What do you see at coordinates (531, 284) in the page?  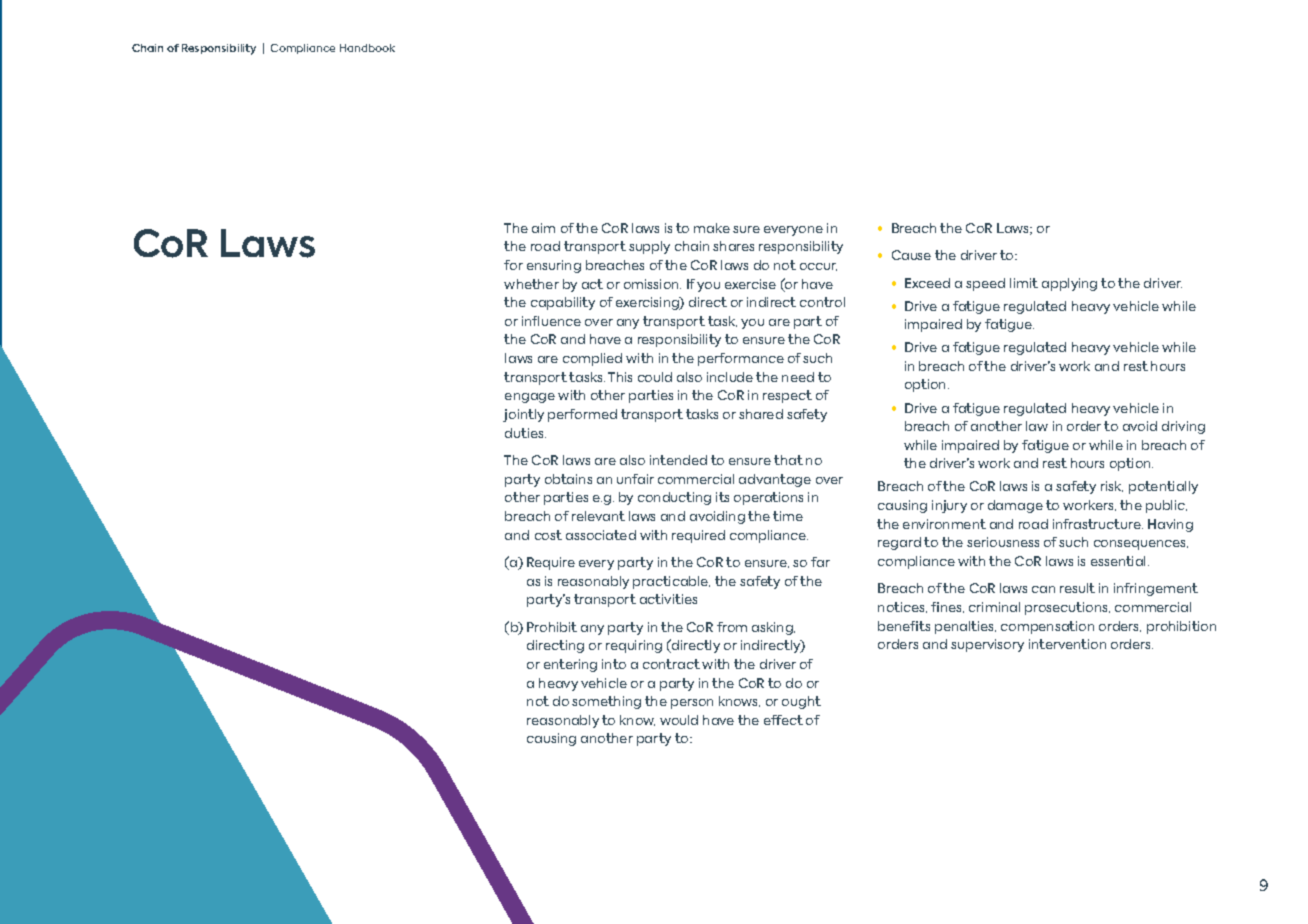 I see `whether` at bounding box center [531, 284].
